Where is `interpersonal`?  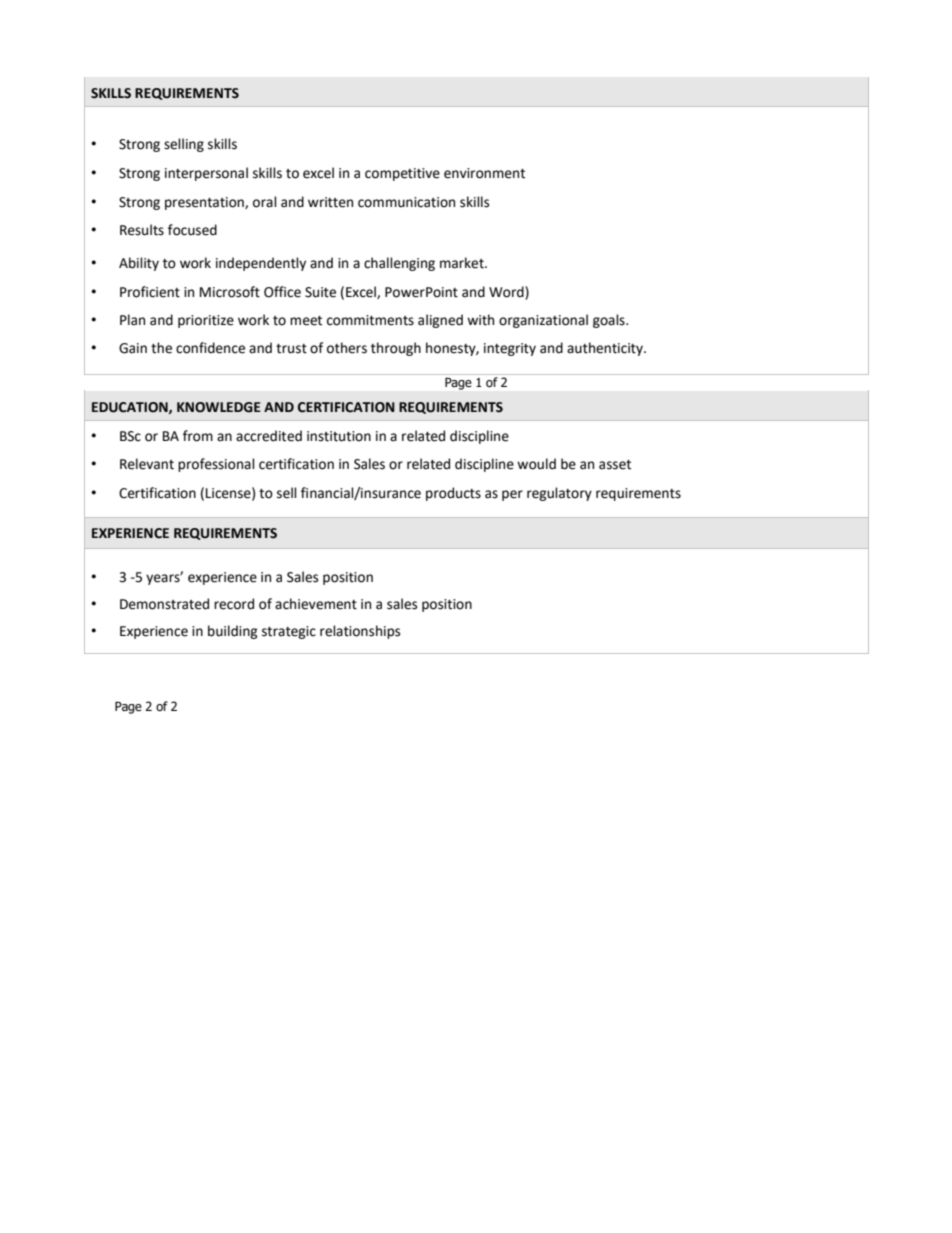
interpersonal is located at coordinates (206, 174).
